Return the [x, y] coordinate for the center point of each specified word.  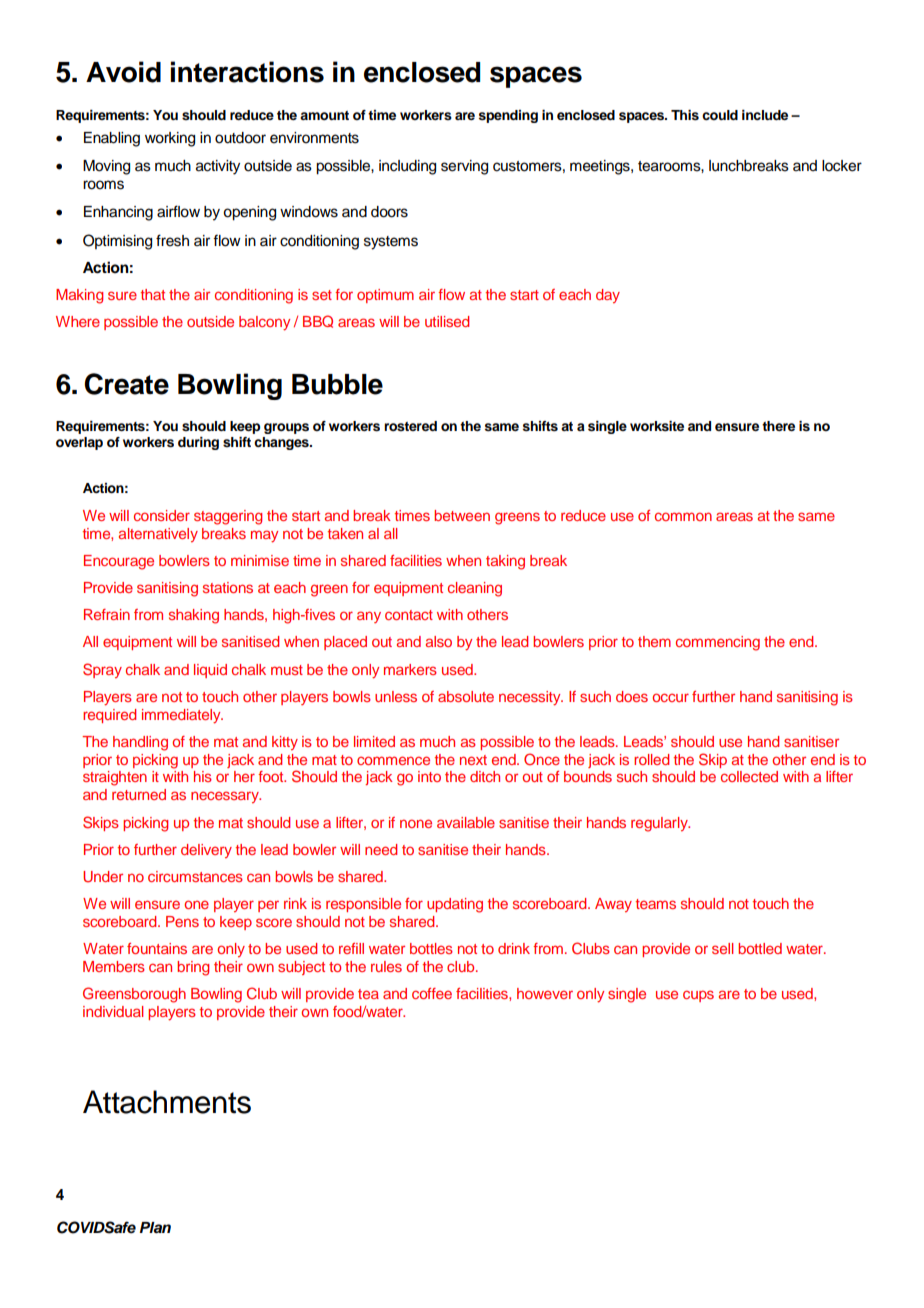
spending [508, 116]
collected [749, 776]
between [462, 515]
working [170, 139]
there [778, 426]
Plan [155, 1227]
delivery [206, 851]
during [198, 443]
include [765, 115]
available [466, 822]
